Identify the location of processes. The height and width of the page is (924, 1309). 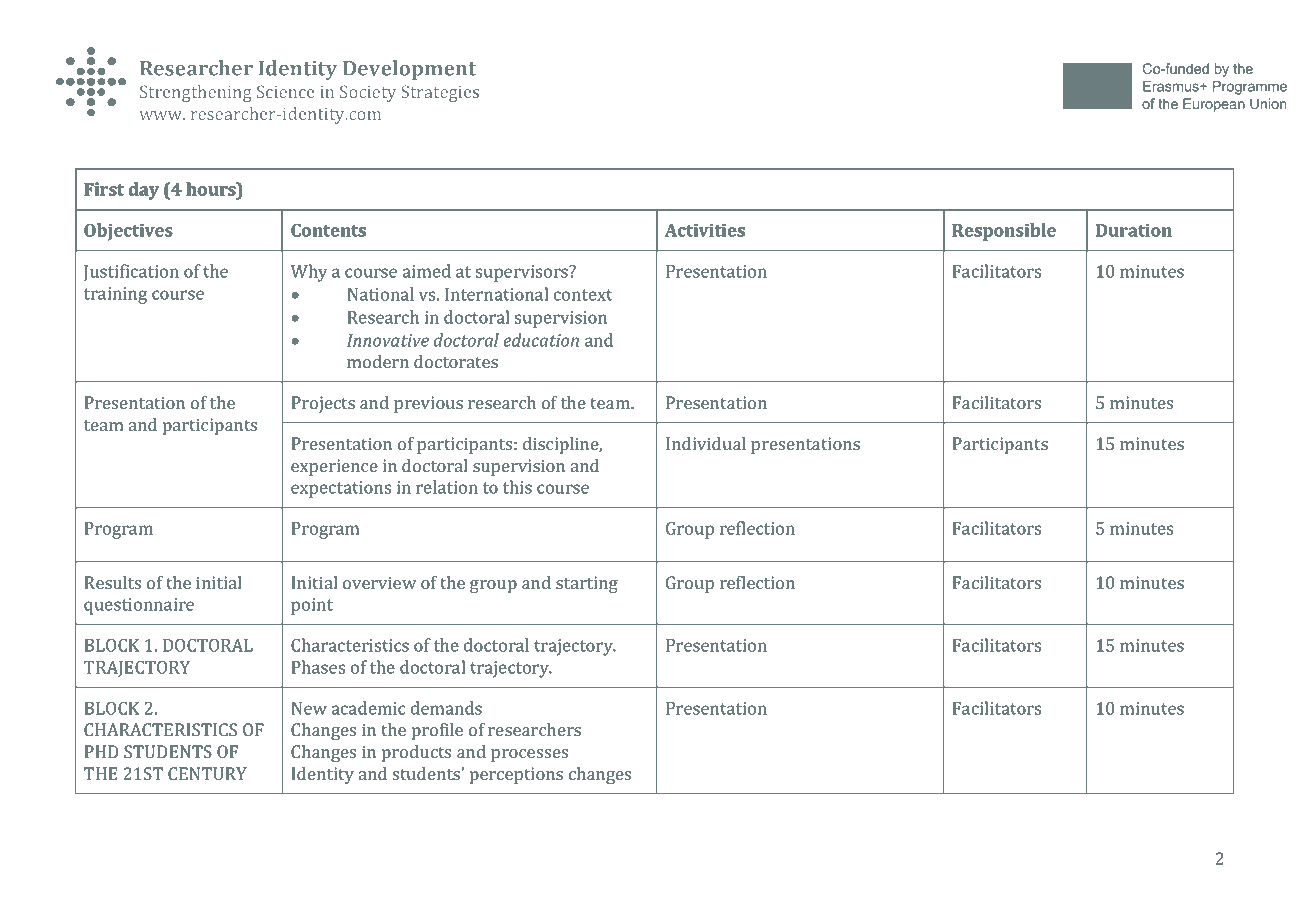
(529, 755).
